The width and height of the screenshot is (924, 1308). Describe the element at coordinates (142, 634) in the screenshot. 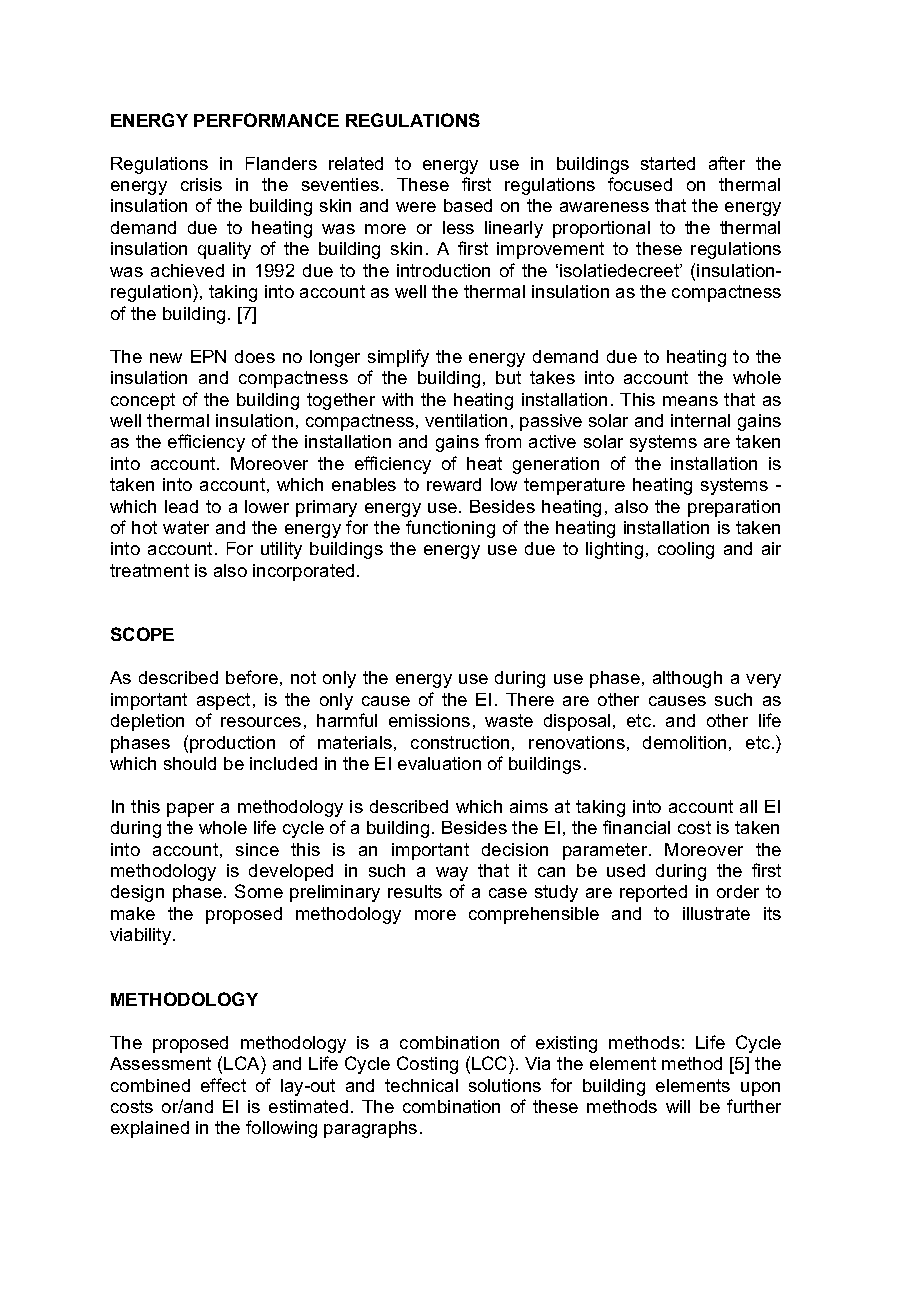

I see `SCOPE` at that location.
